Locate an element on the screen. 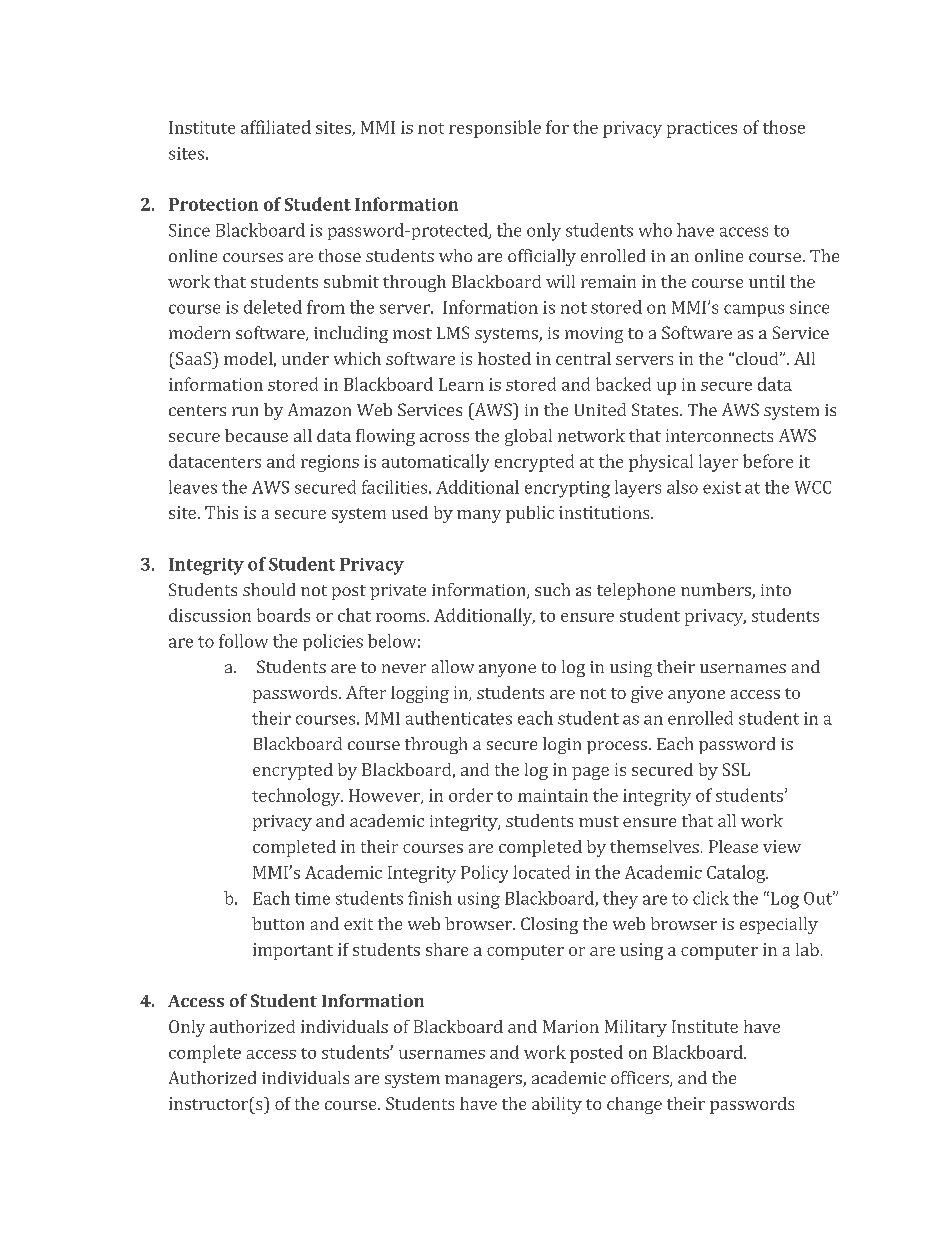 This screenshot has height=1233, width=952. affiliated is located at coordinates (276, 127).
